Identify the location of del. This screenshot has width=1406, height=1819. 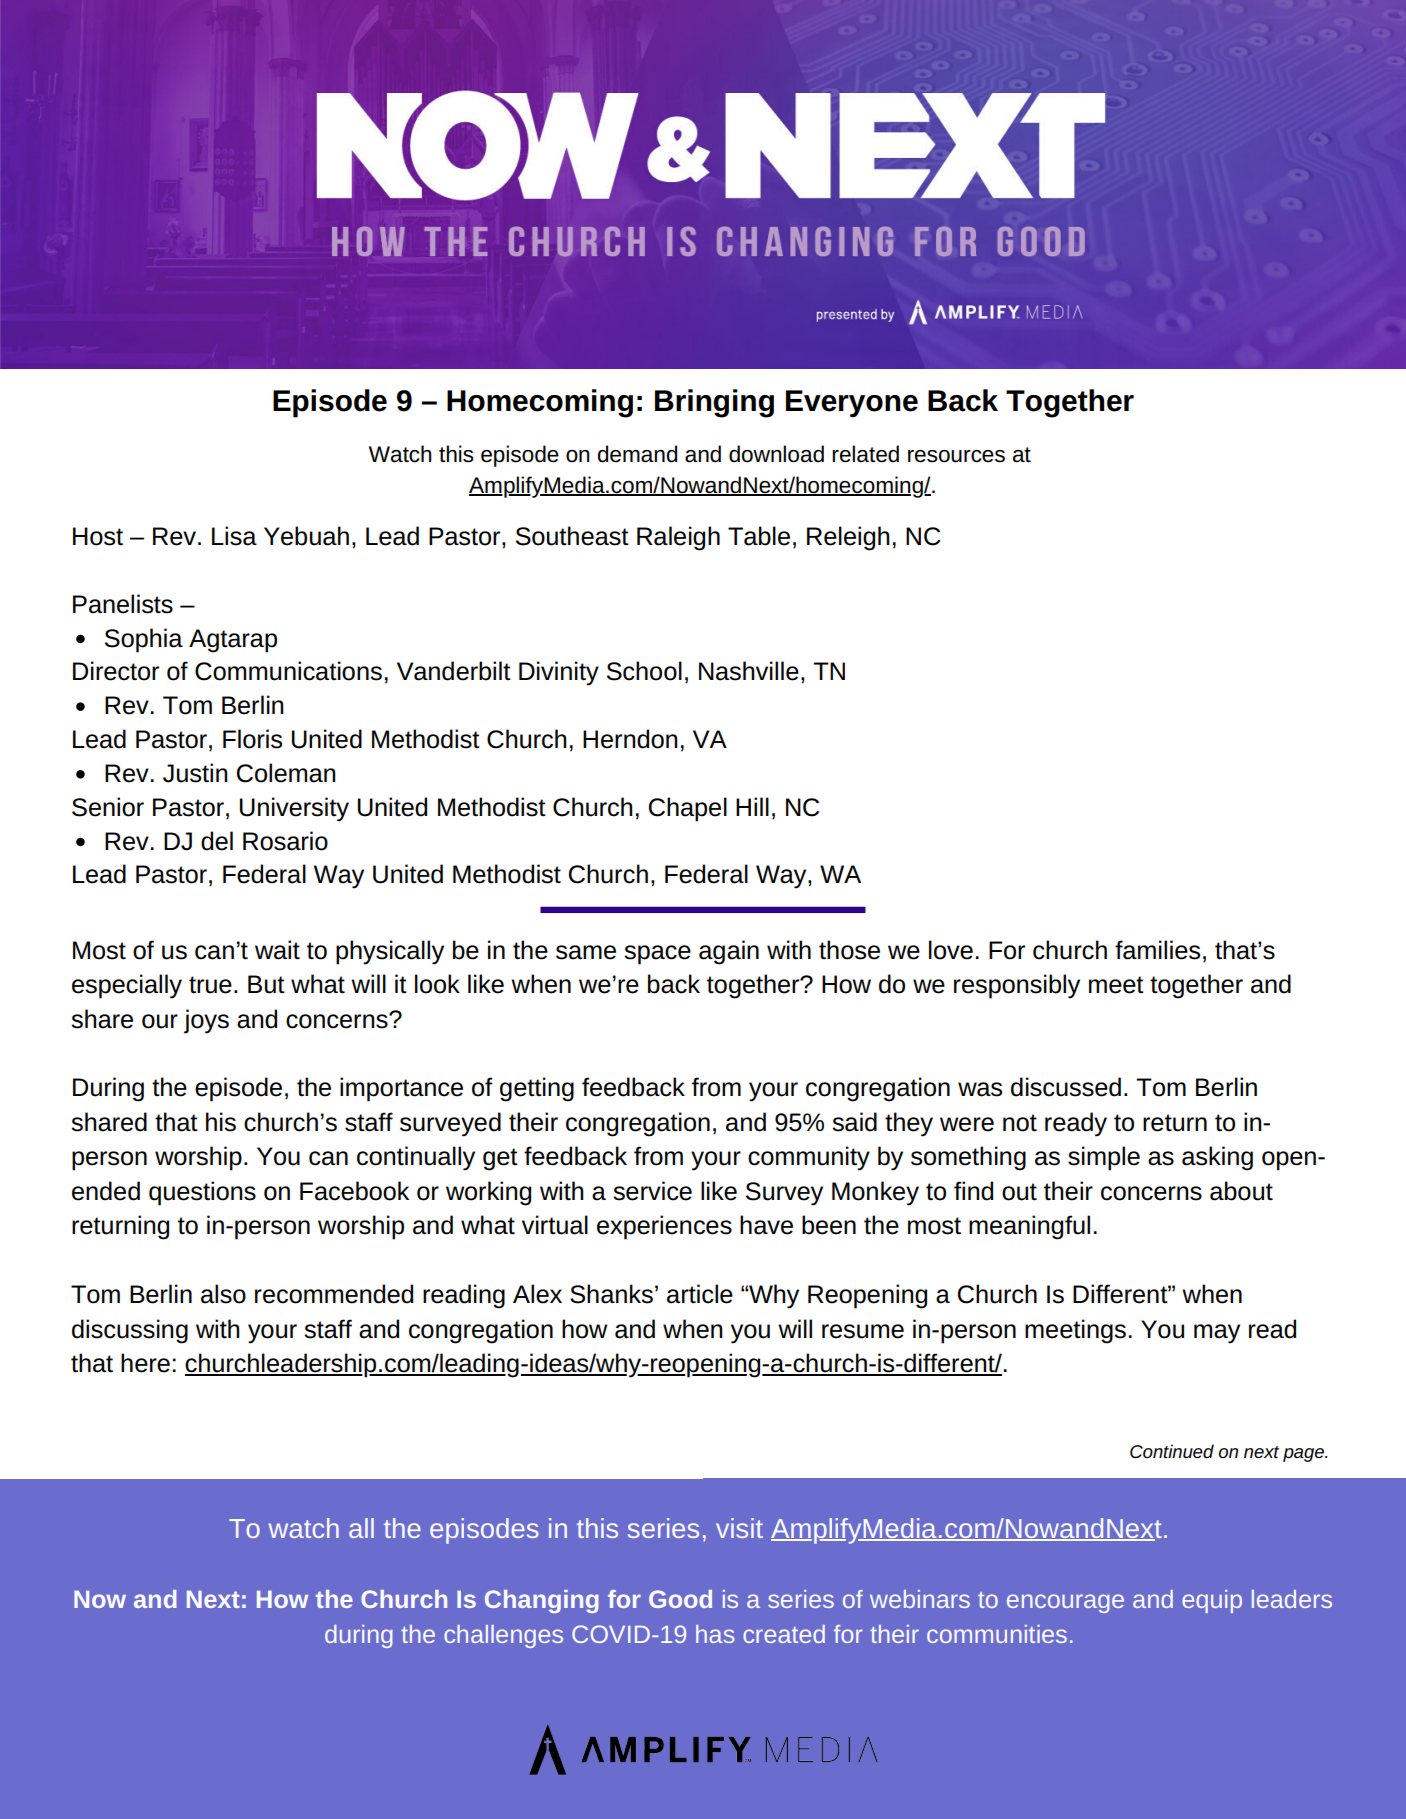
(217, 841).
